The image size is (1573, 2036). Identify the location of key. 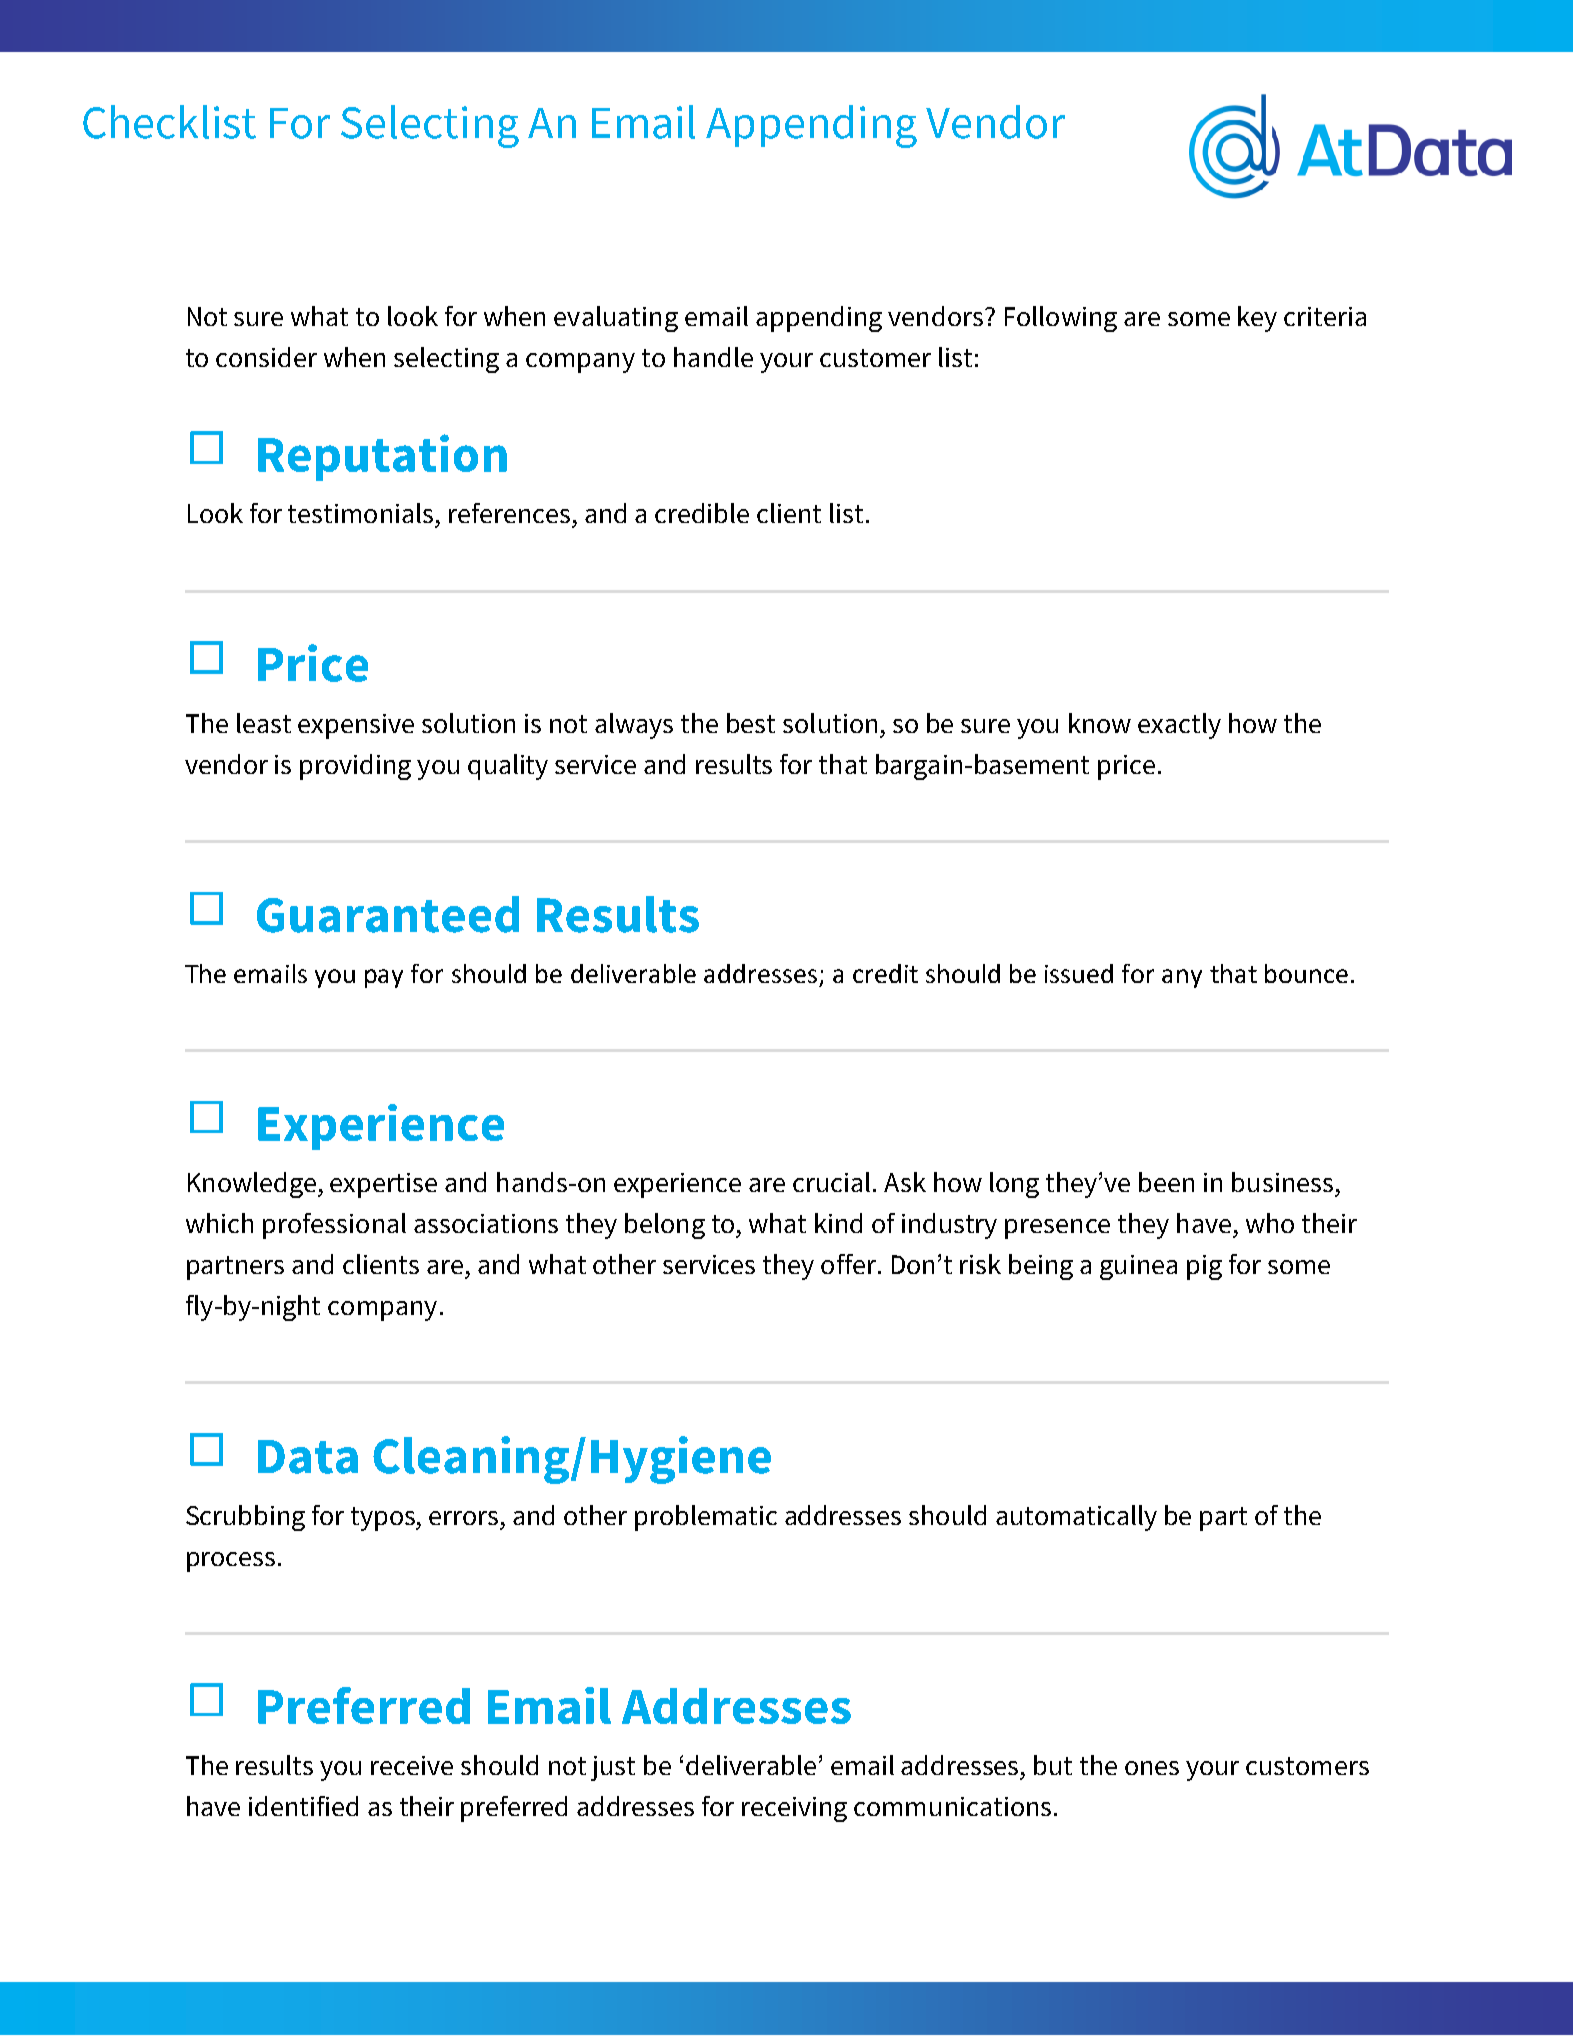
(1257, 319).
